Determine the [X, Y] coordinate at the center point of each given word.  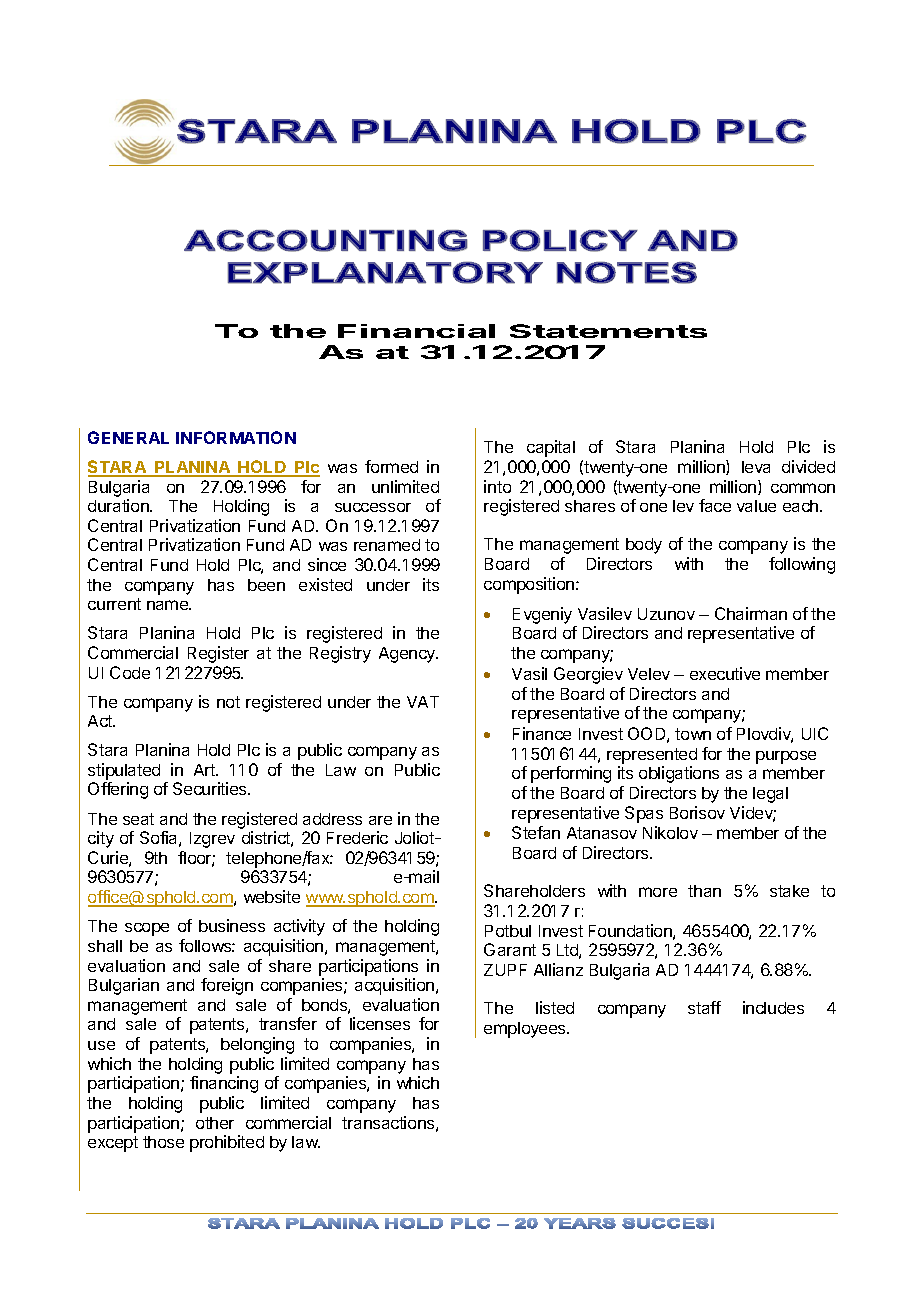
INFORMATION [236, 437]
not [228, 702]
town [693, 734]
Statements [608, 331]
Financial [416, 331]
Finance [542, 733]
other [215, 1123]
